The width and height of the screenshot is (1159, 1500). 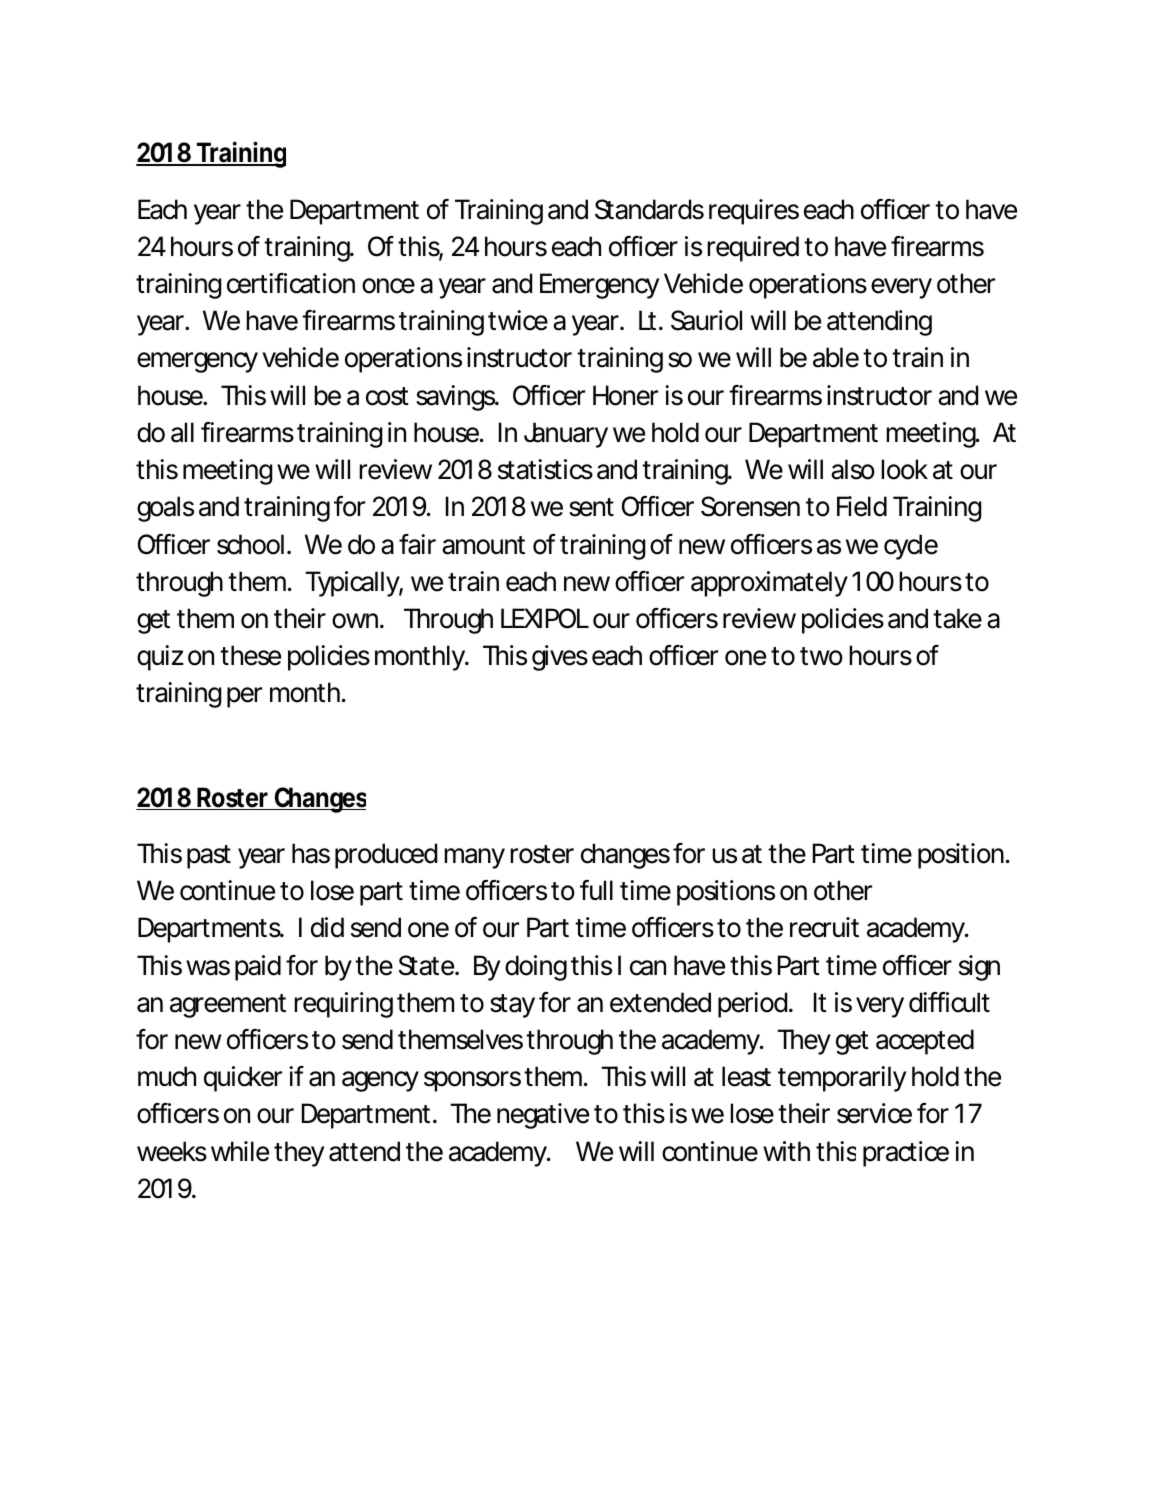 I want to click on cost, so click(x=387, y=396).
